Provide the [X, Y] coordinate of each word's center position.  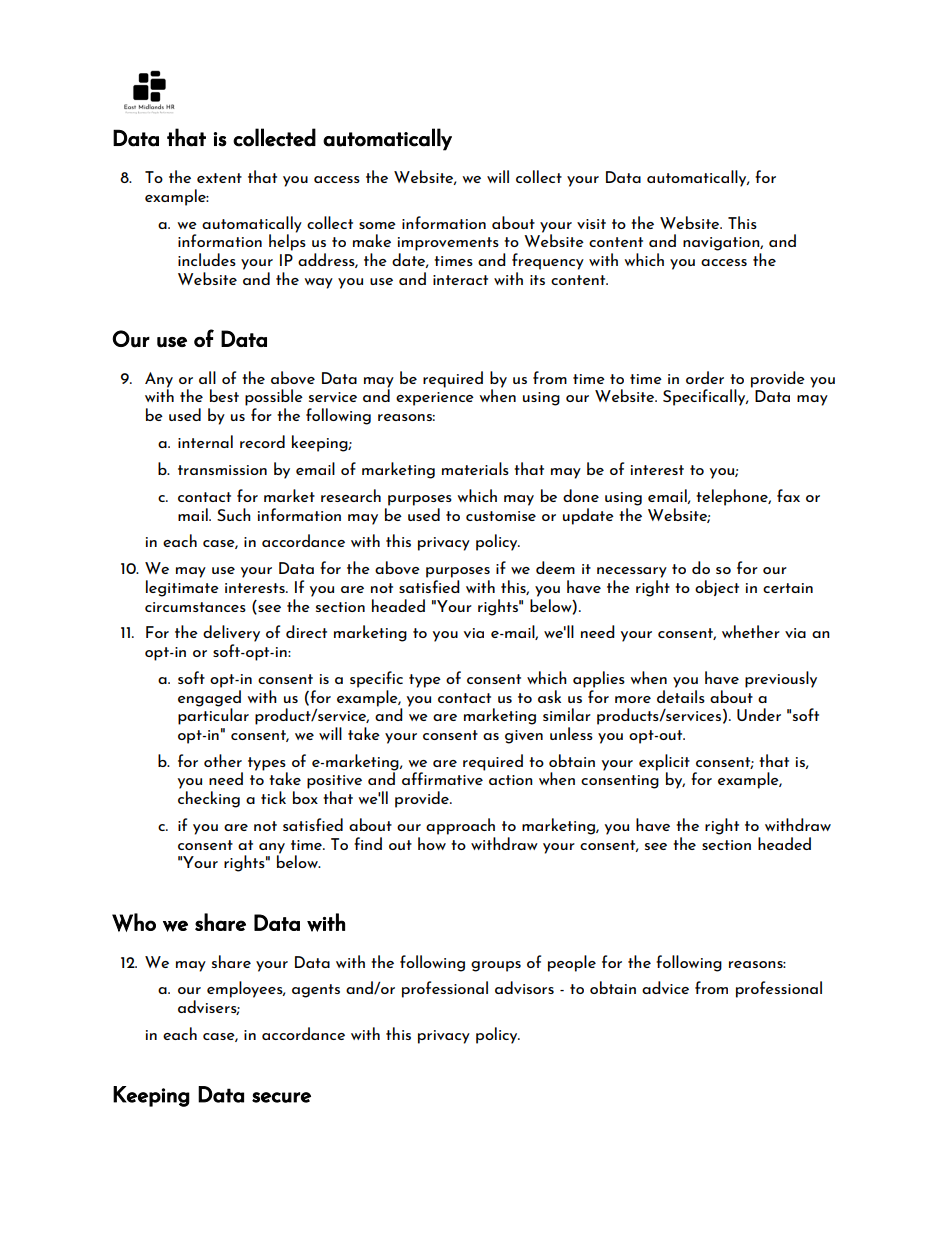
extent [219, 178]
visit [591, 224]
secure [281, 1097]
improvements [448, 244]
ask [549, 696]
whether [751, 631]
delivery [231, 633]
